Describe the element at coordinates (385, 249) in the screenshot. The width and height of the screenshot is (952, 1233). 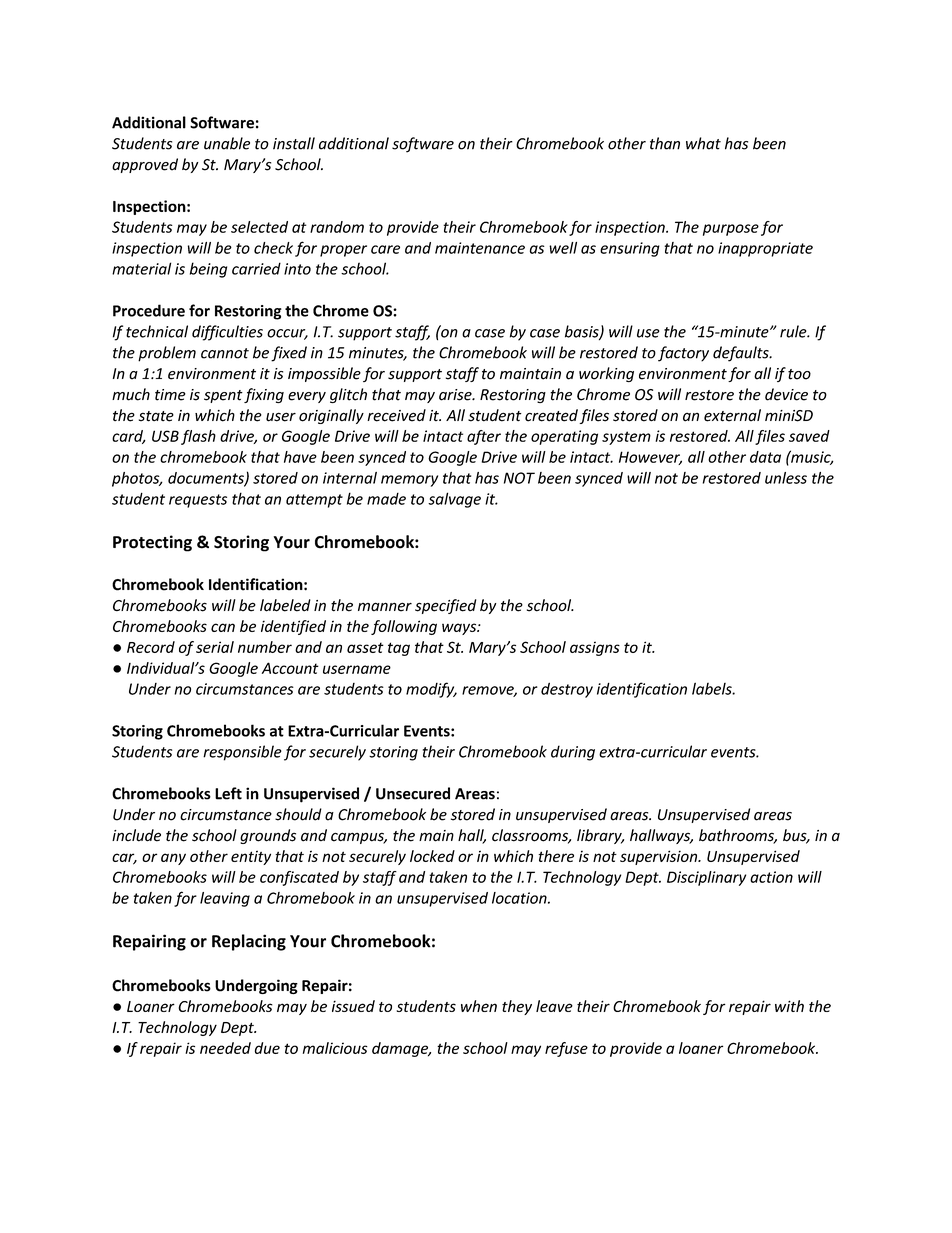
I see `care` at that location.
